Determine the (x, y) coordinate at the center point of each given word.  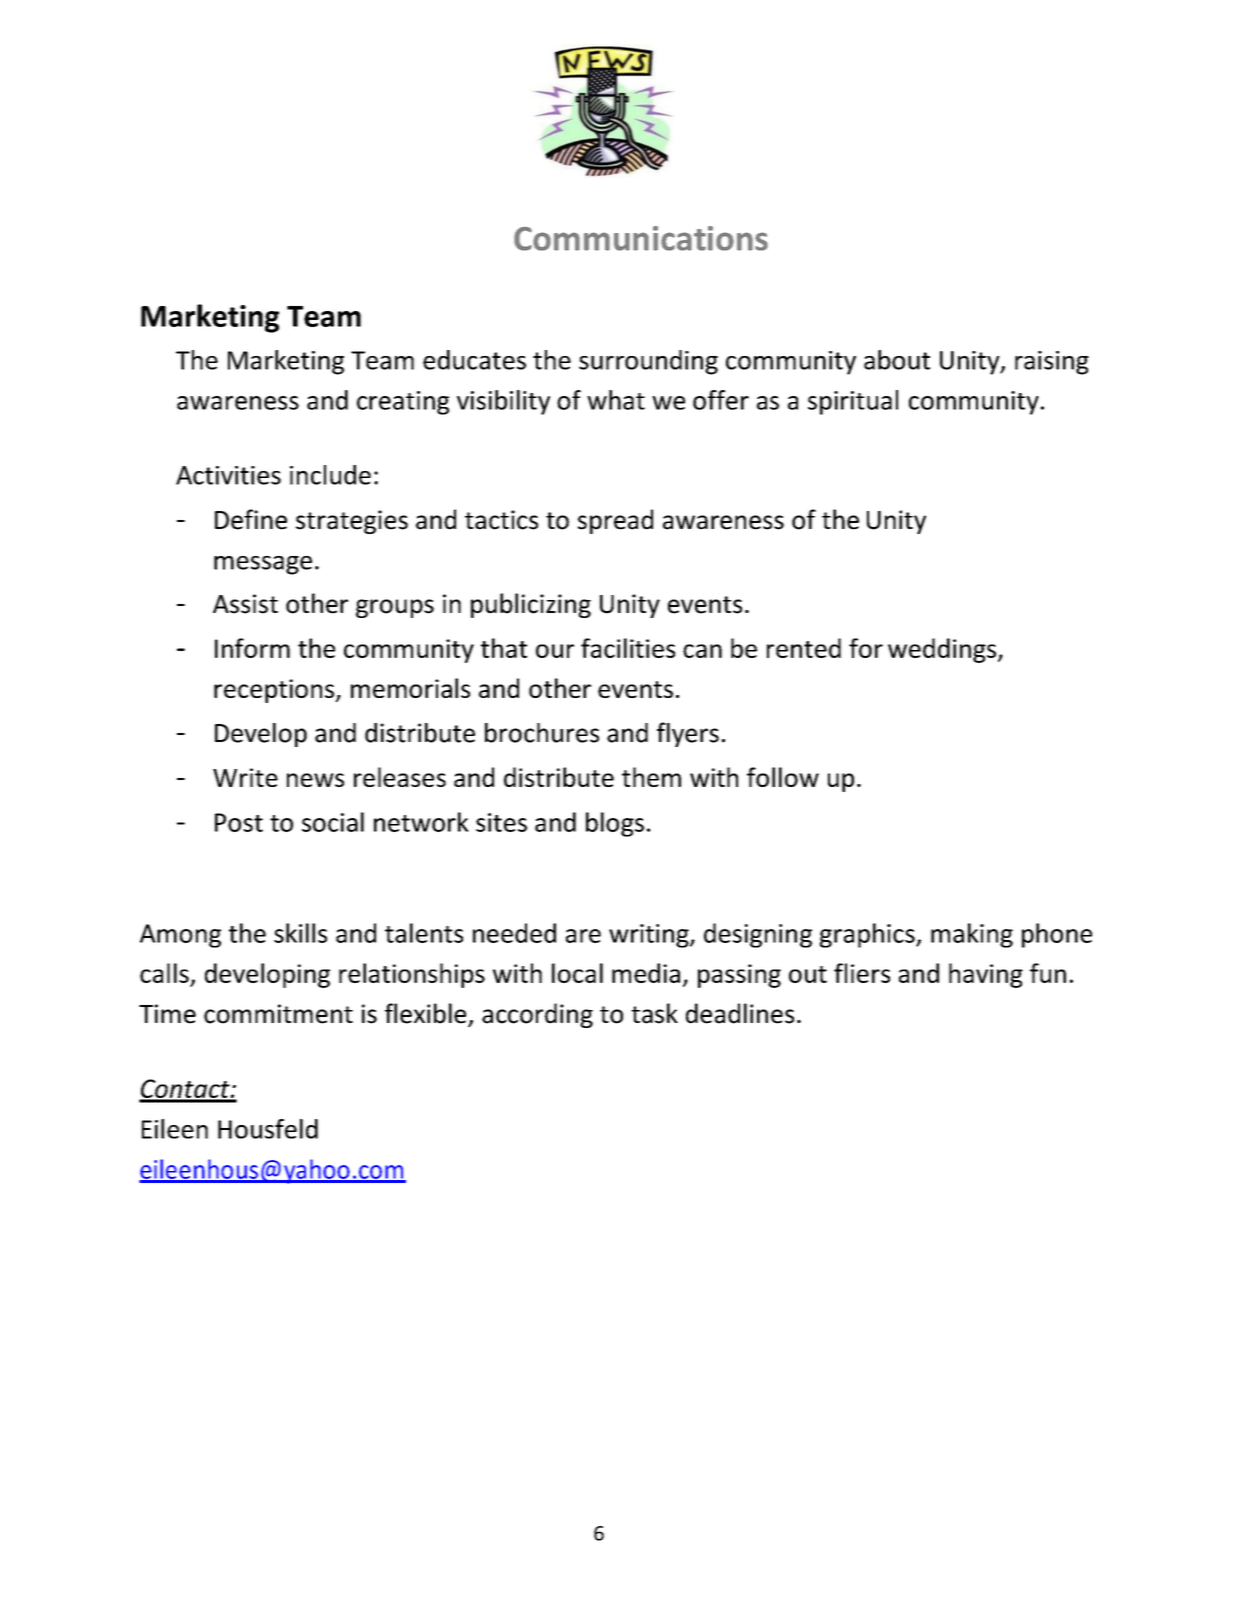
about (897, 360)
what (616, 400)
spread (615, 521)
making (972, 935)
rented (804, 648)
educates (474, 360)
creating (403, 403)
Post (239, 822)
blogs (615, 824)
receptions (275, 691)
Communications (641, 238)
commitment (278, 1014)
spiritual (853, 402)
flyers (688, 734)
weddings (942, 650)
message (263, 565)
